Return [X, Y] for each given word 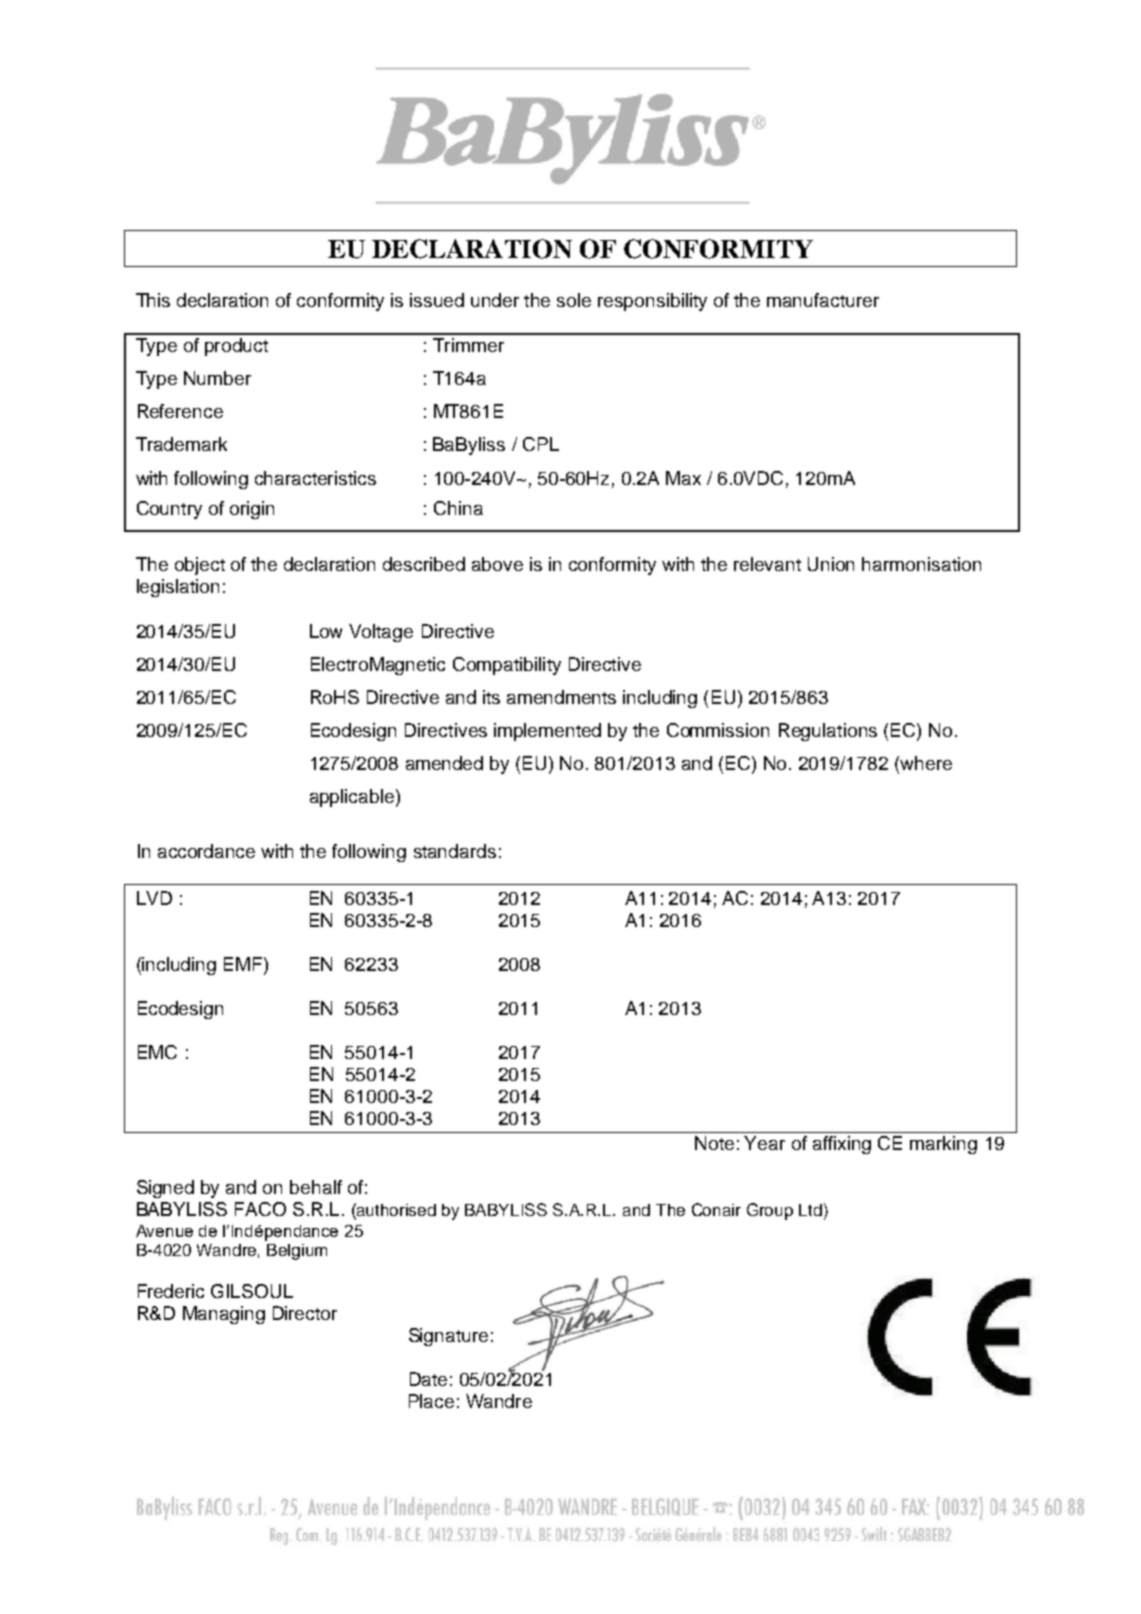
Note [714, 1143]
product [236, 347]
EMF [244, 964]
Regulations [828, 732]
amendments [561, 697]
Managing [224, 1315]
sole [574, 300]
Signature [448, 1337]
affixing [842, 1145]
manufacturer [823, 300]
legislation [178, 588]
